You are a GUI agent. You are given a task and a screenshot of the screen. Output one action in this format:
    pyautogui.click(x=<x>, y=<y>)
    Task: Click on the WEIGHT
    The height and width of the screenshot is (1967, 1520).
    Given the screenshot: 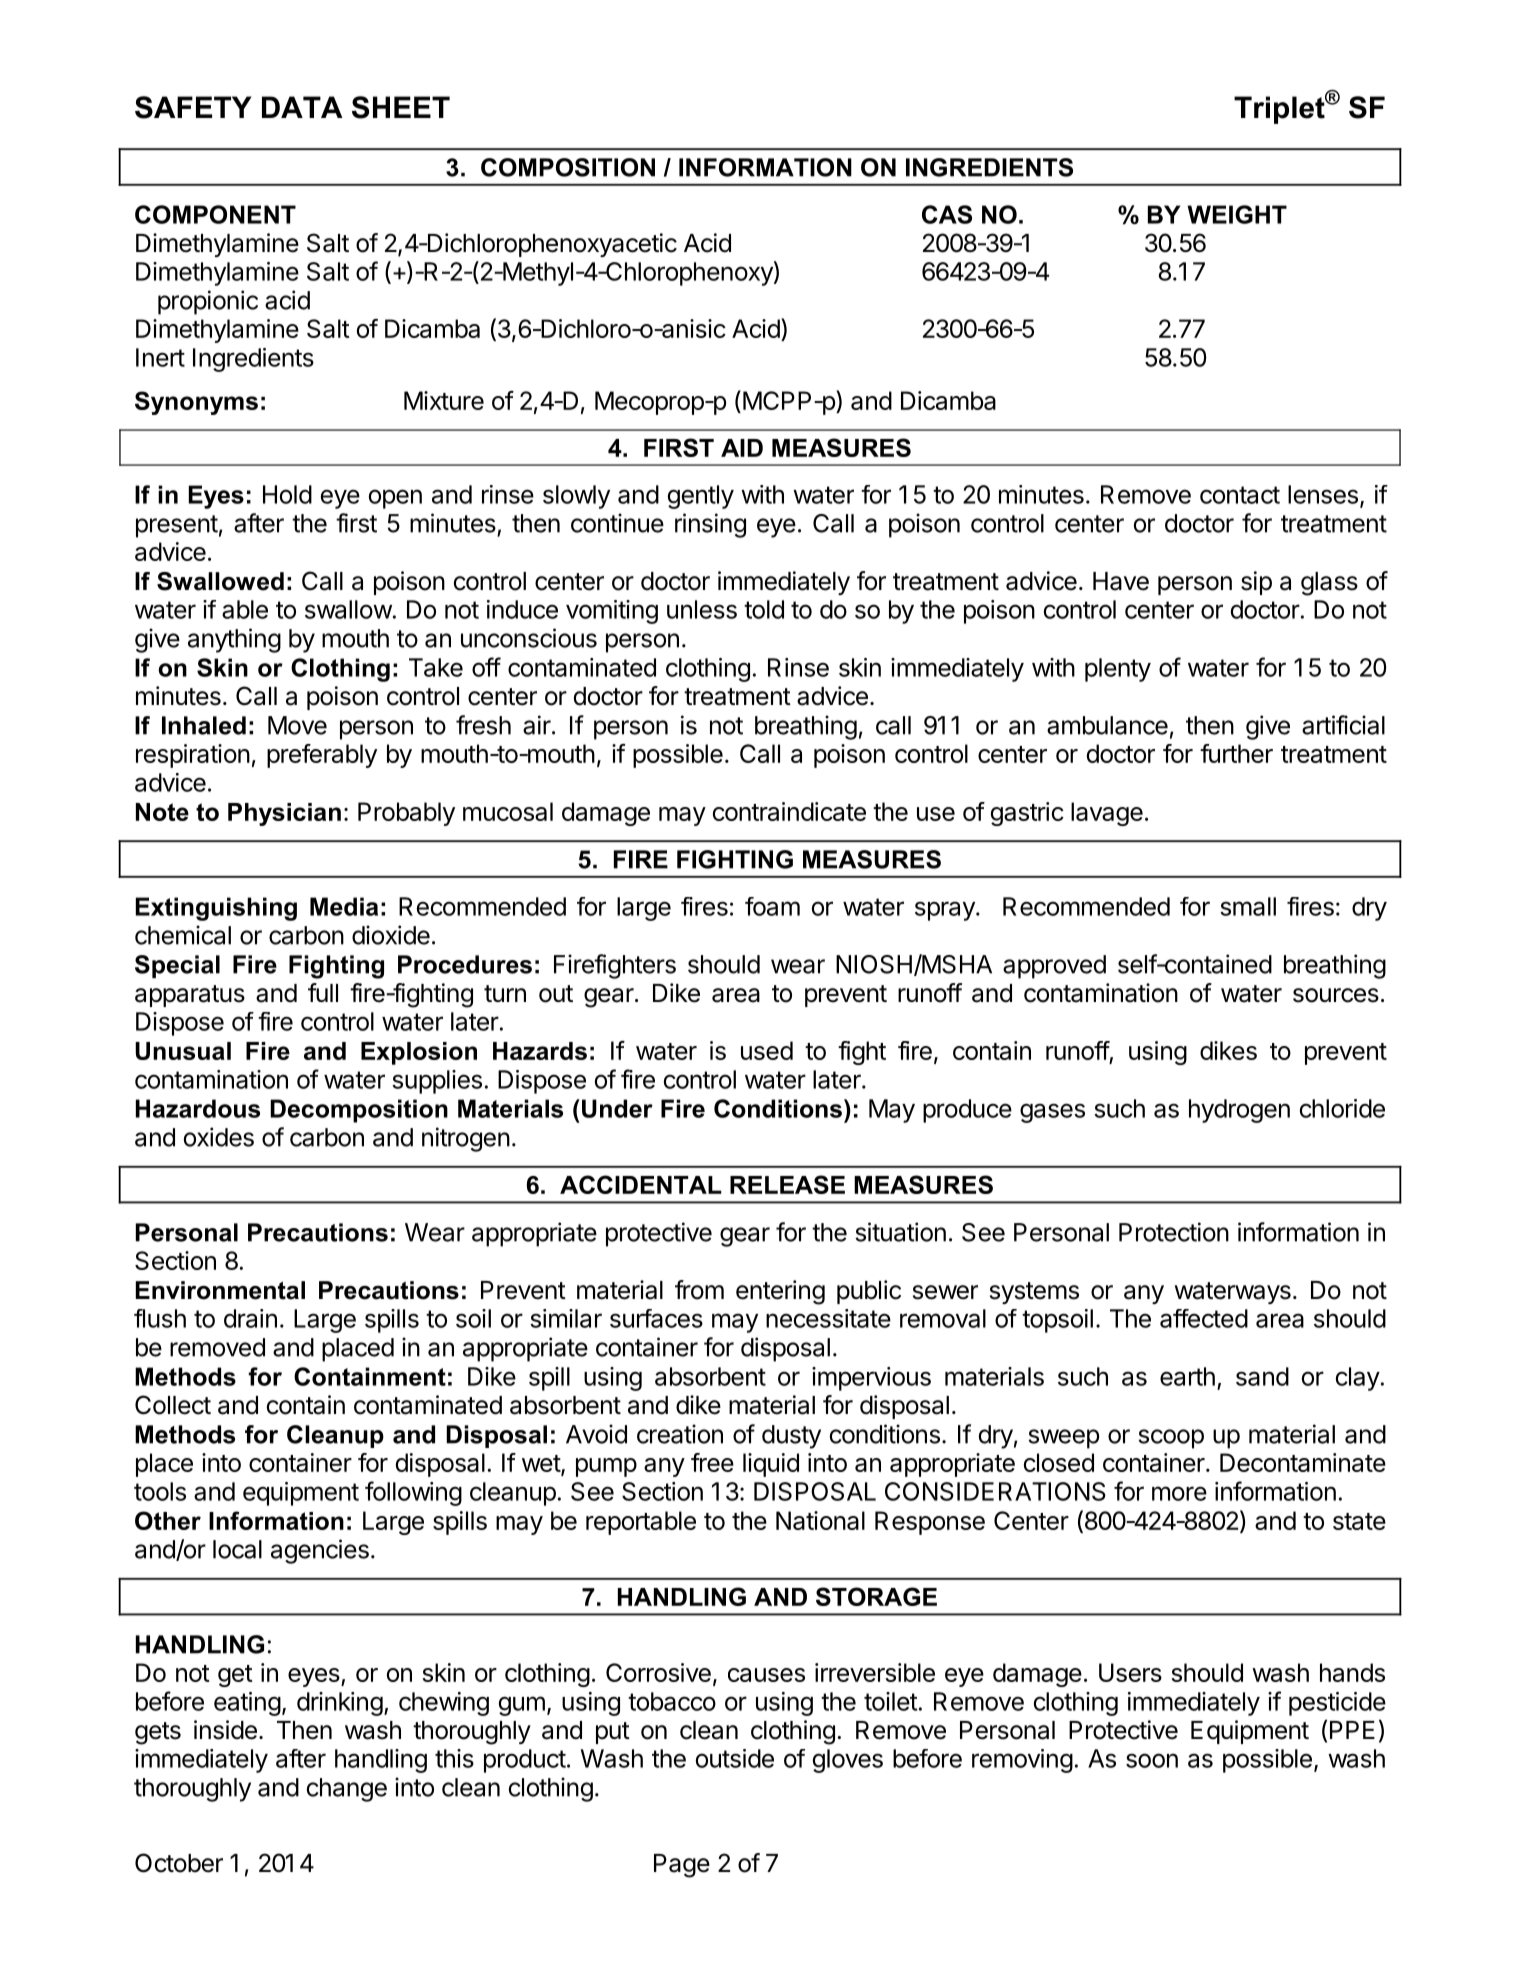 What is the action you would take?
    pyautogui.click(x=1237, y=214)
